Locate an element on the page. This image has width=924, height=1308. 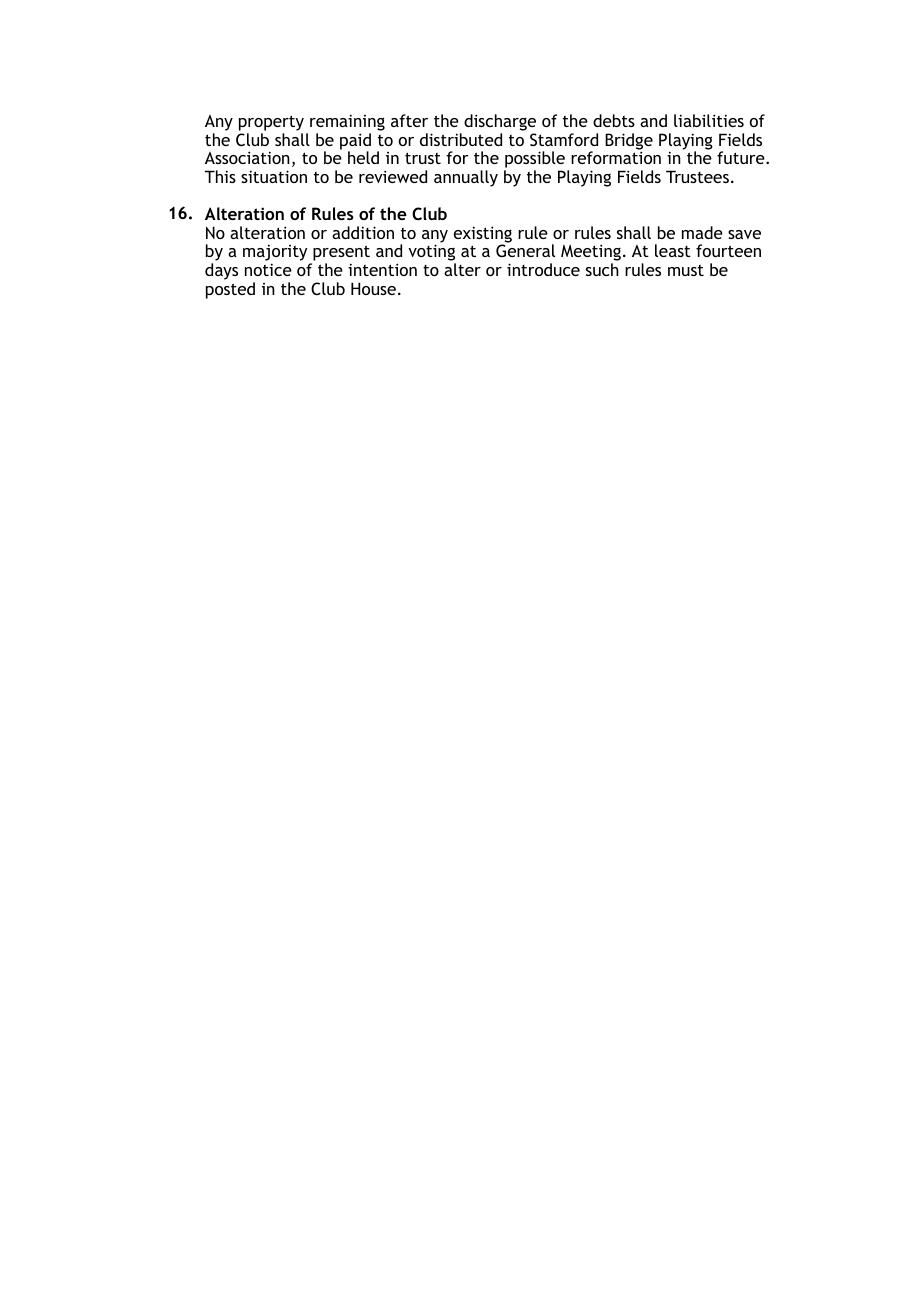
liabilities is located at coordinates (709, 120).
